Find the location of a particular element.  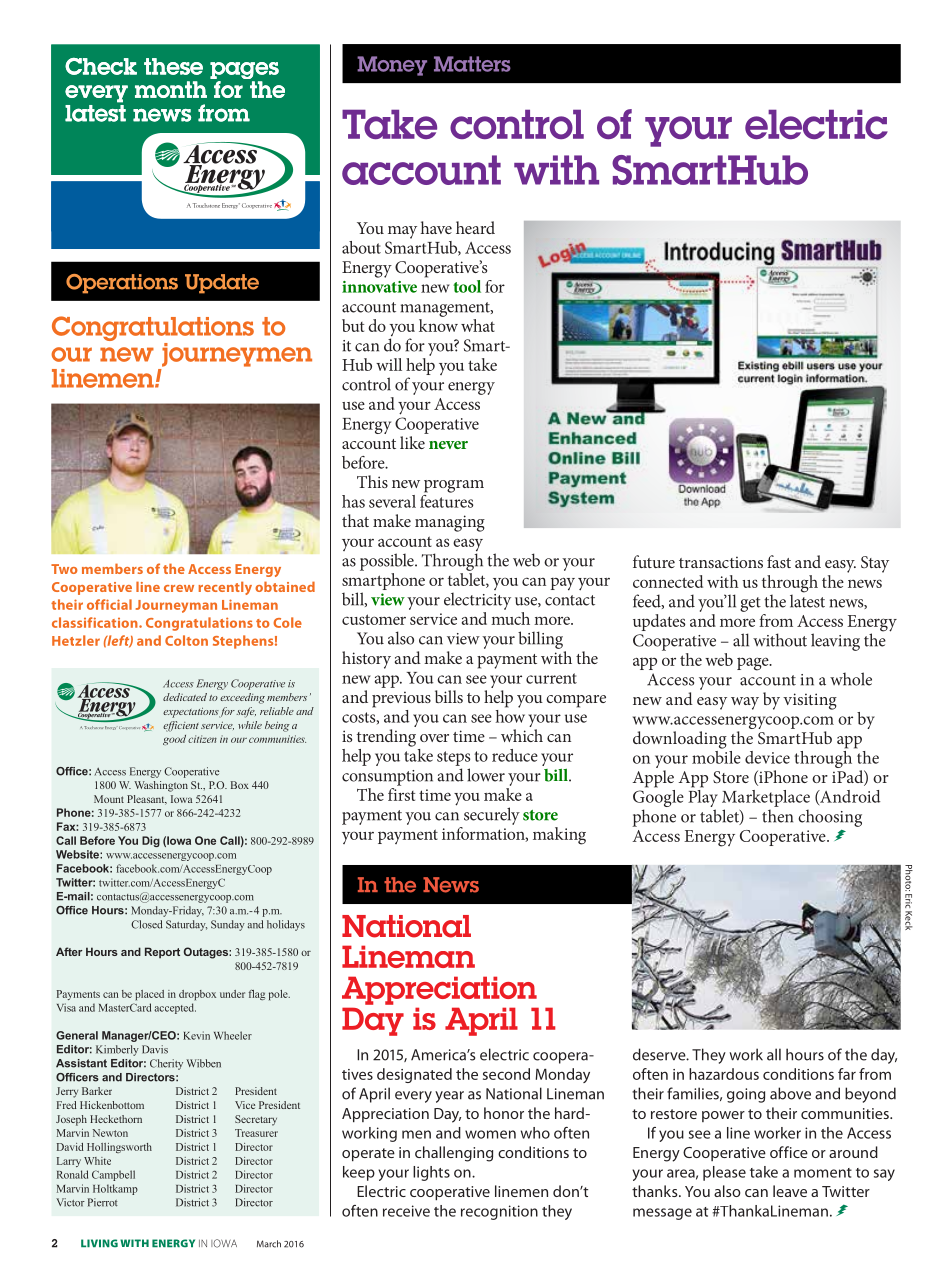

Colton is located at coordinates (186, 640).
